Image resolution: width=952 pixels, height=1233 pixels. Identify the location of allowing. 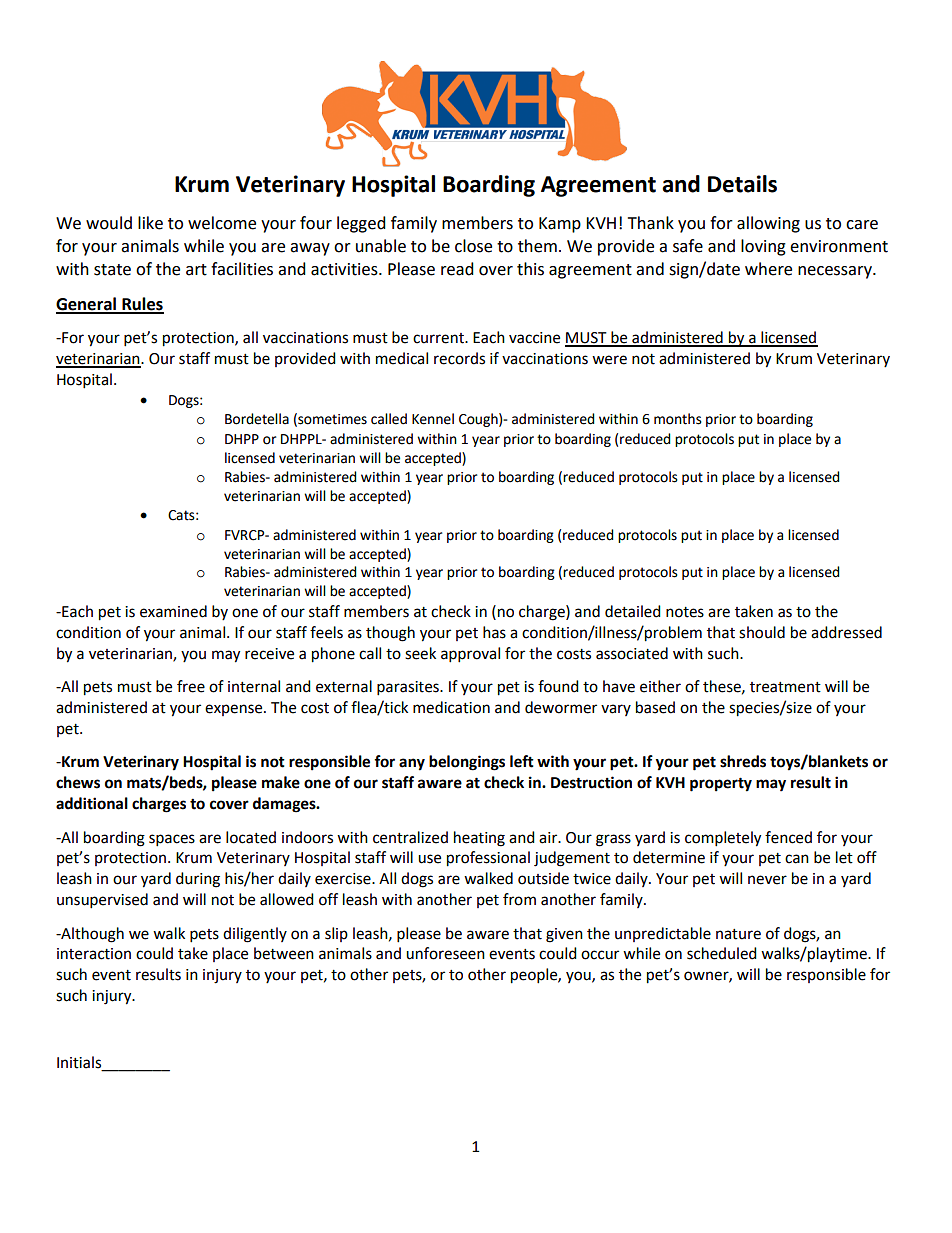
(768, 224).
